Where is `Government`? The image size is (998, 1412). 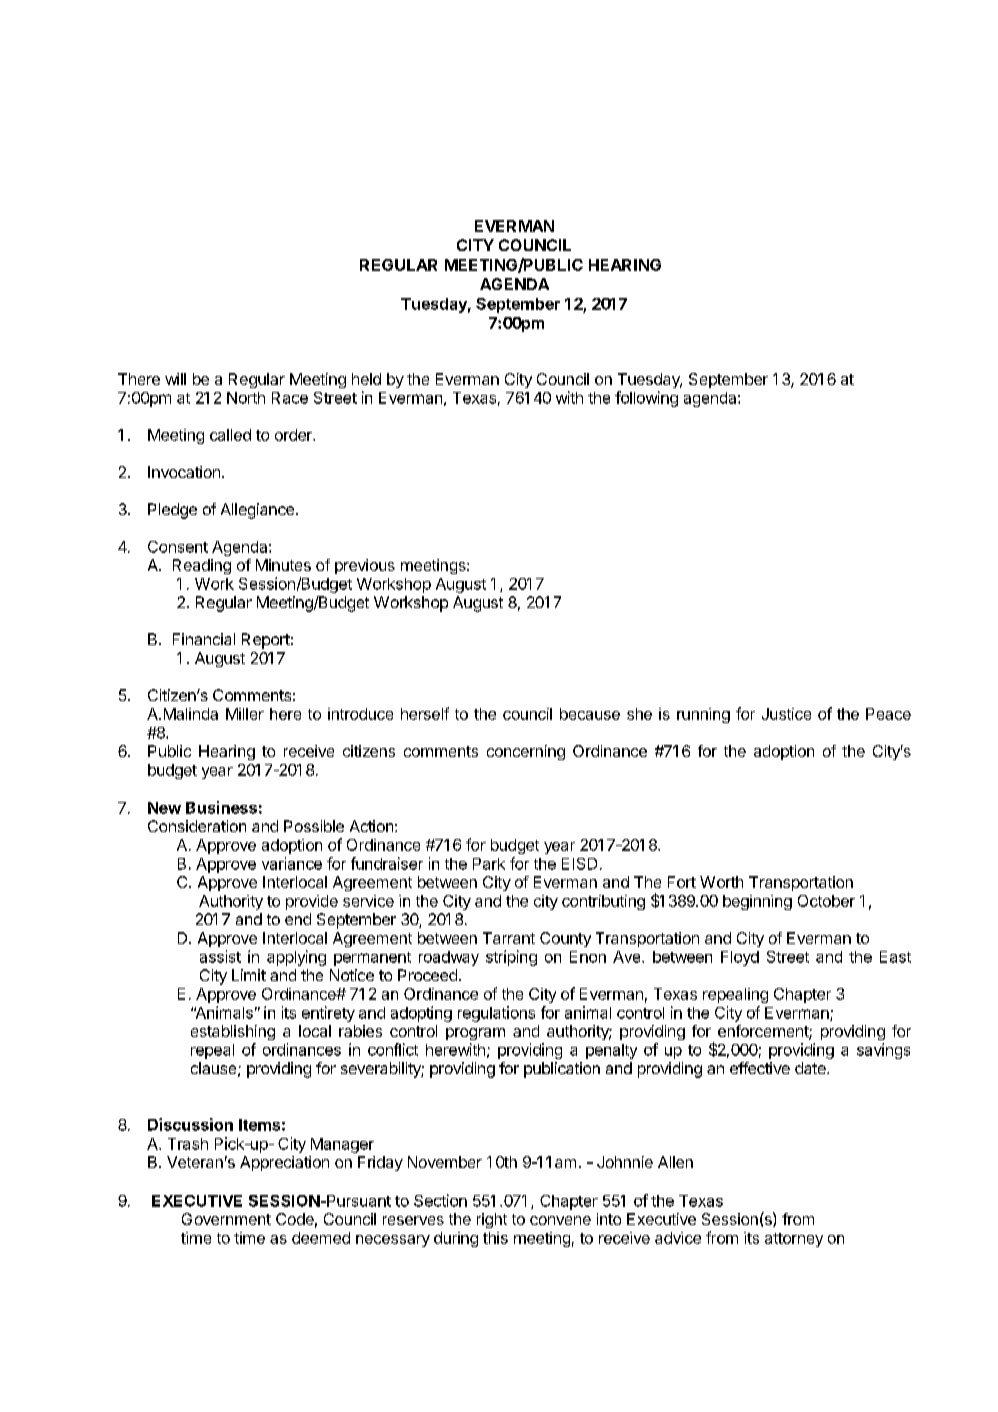
Government is located at coordinates (226, 1219).
